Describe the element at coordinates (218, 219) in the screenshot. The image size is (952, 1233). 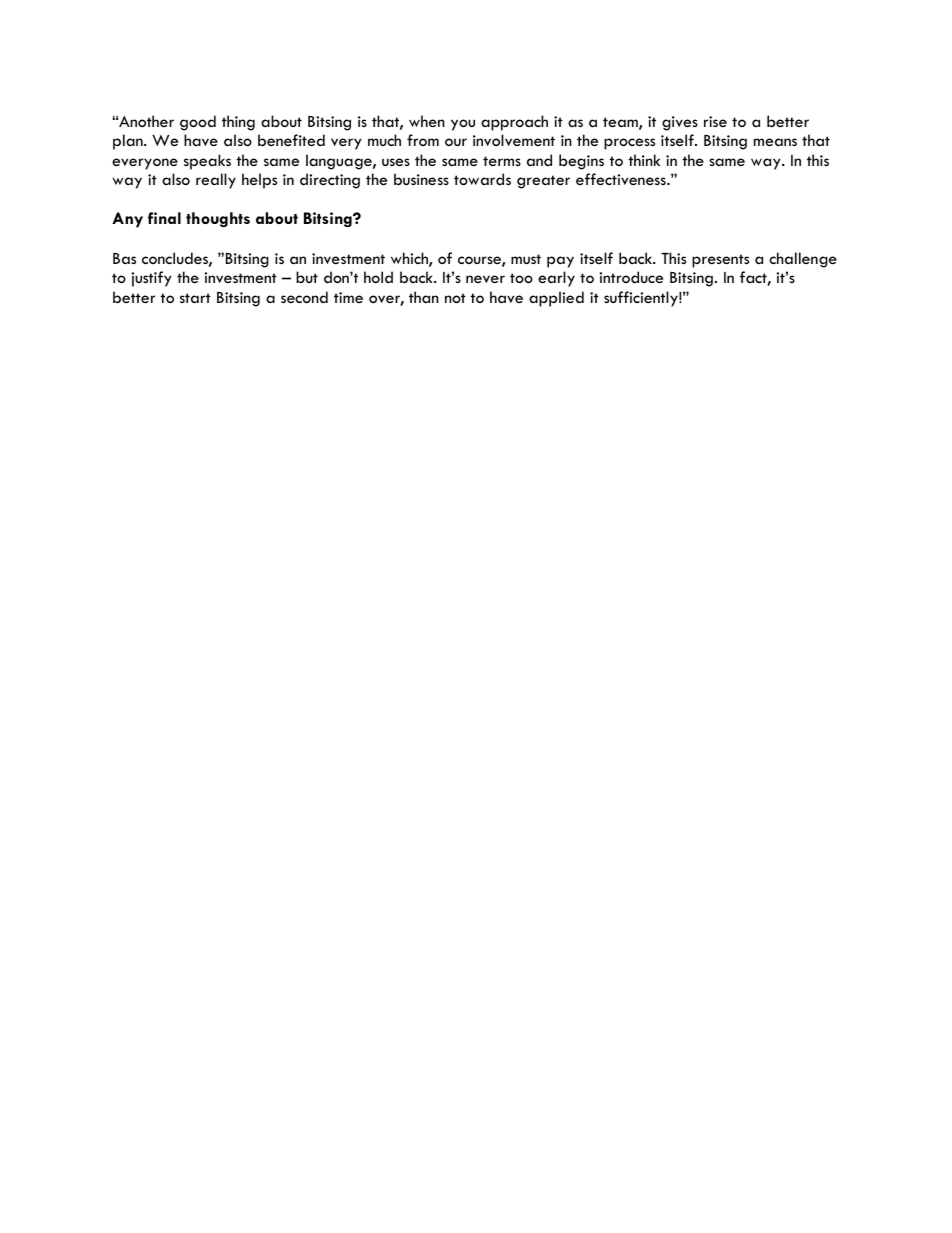
I see `thoughts` at that location.
